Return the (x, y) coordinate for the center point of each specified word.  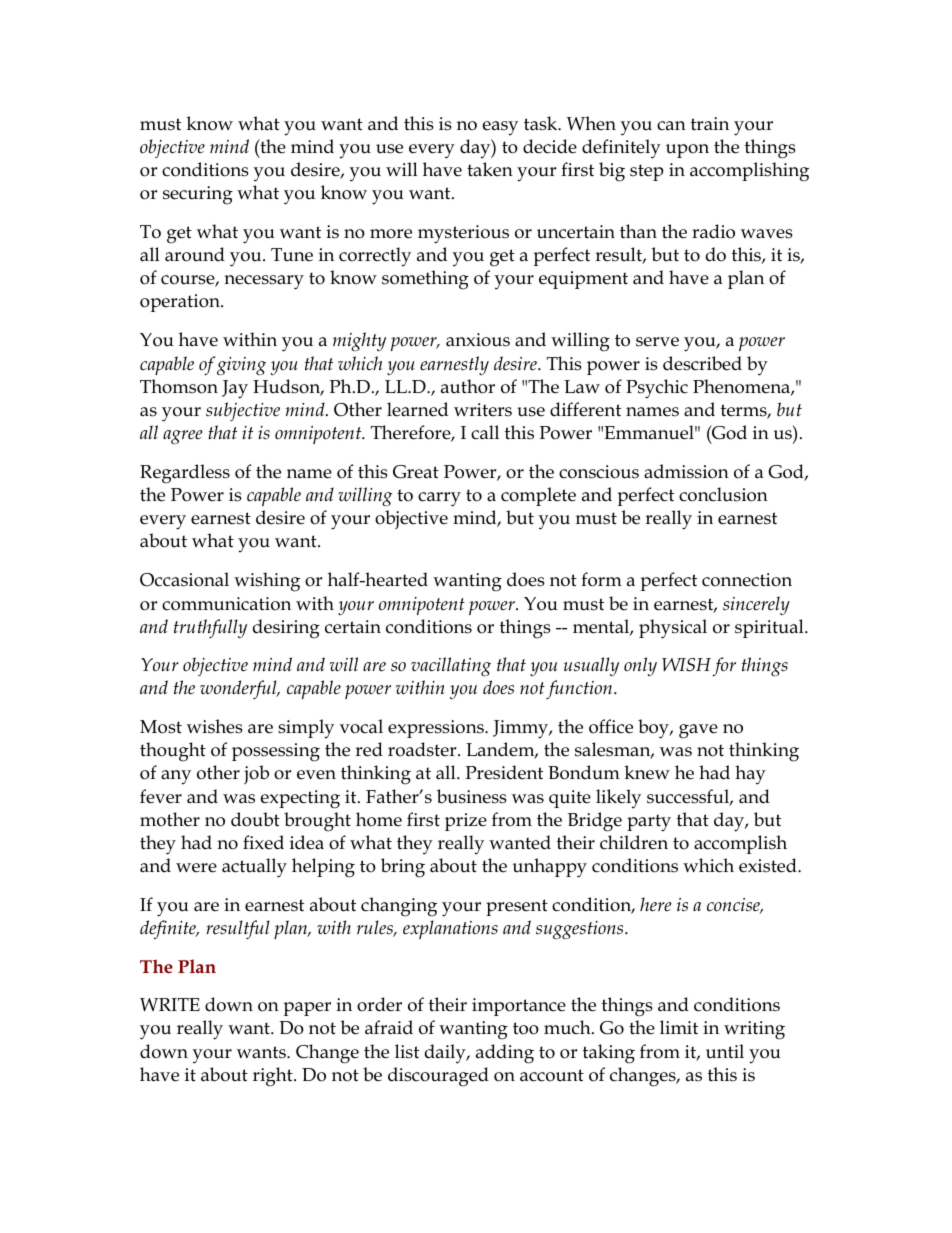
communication (226, 604)
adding (505, 1054)
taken (490, 169)
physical (673, 629)
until (725, 1051)
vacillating (451, 666)
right (274, 1077)
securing (198, 195)
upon (687, 151)
